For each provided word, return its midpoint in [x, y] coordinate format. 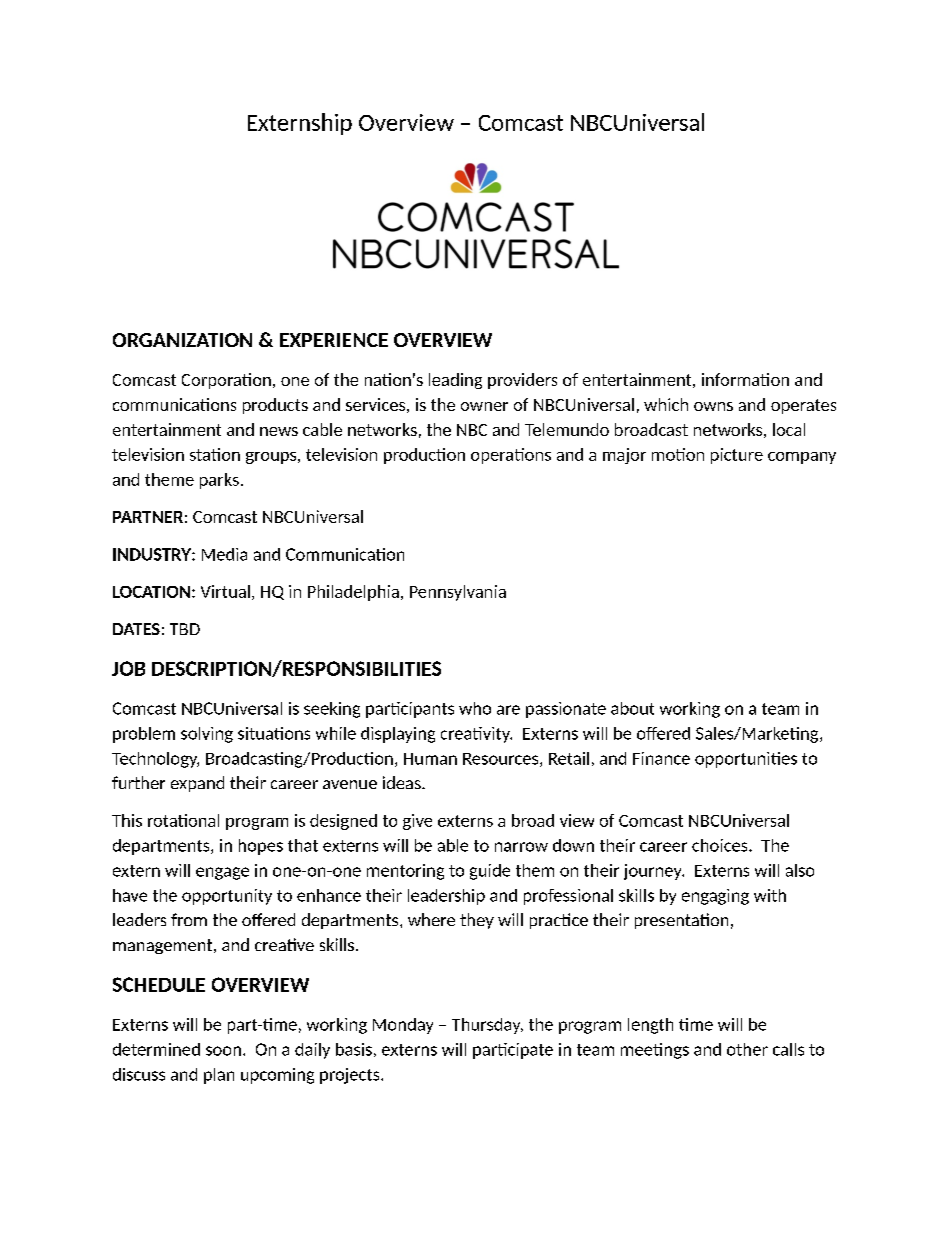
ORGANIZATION [182, 340]
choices [721, 845]
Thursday [487, 1026]
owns [713, 406]
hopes [261, 847]
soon [223, 1051]
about [632, 708]
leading [455, 381]
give [417, 822]
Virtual [225, 591]
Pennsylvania [458, 593]
